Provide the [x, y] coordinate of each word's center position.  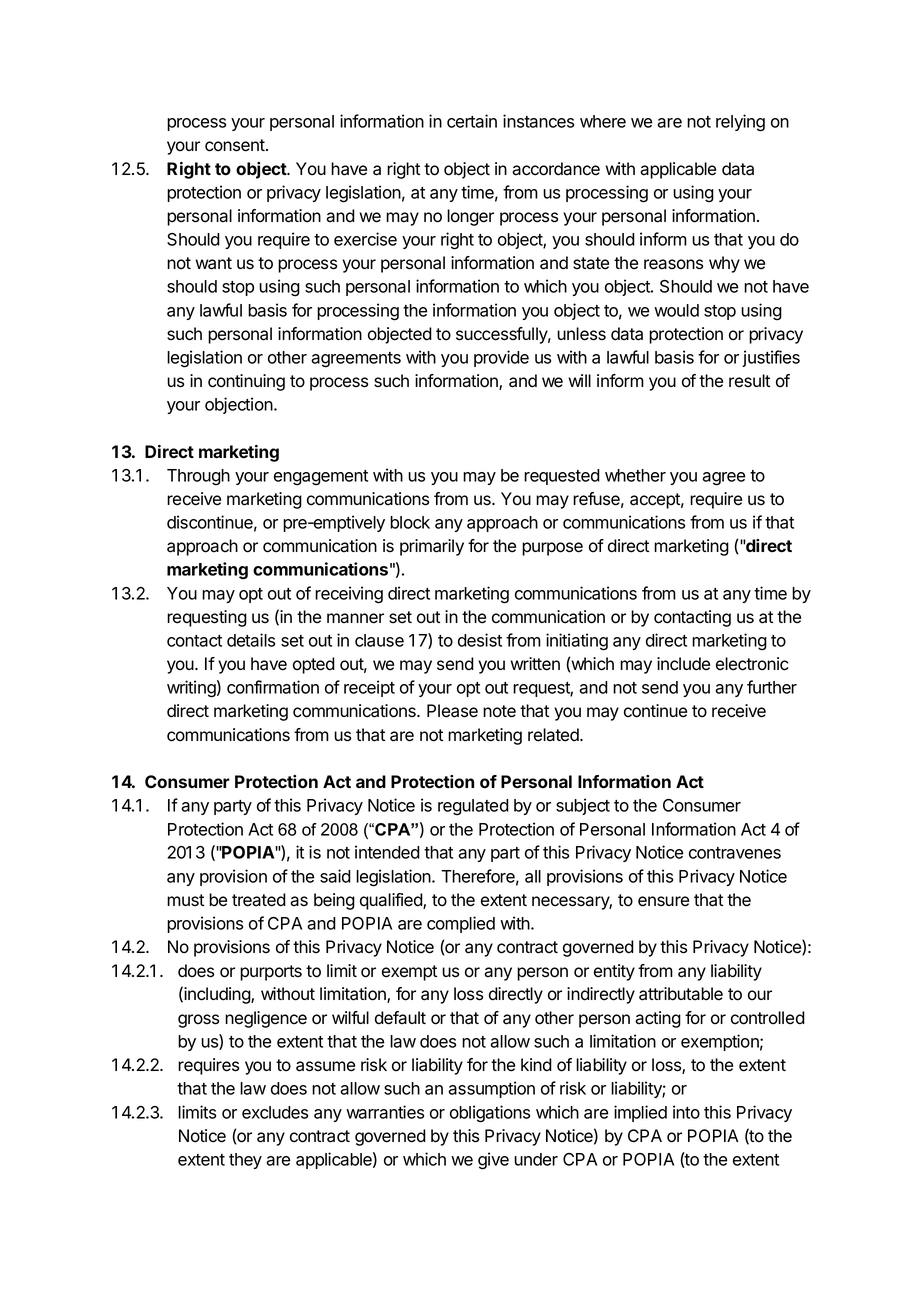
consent [236, 145]
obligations [490, 1114]
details [251, 640]
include [683, 664]
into [686, 1112]
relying [740, 123]
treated [259, 900]
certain [472, 121]
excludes [275, 1112]
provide [501, 358]
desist [480, 640]
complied [461, 924]
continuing [246, 382]
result [749, 381]
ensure [663, 901]
